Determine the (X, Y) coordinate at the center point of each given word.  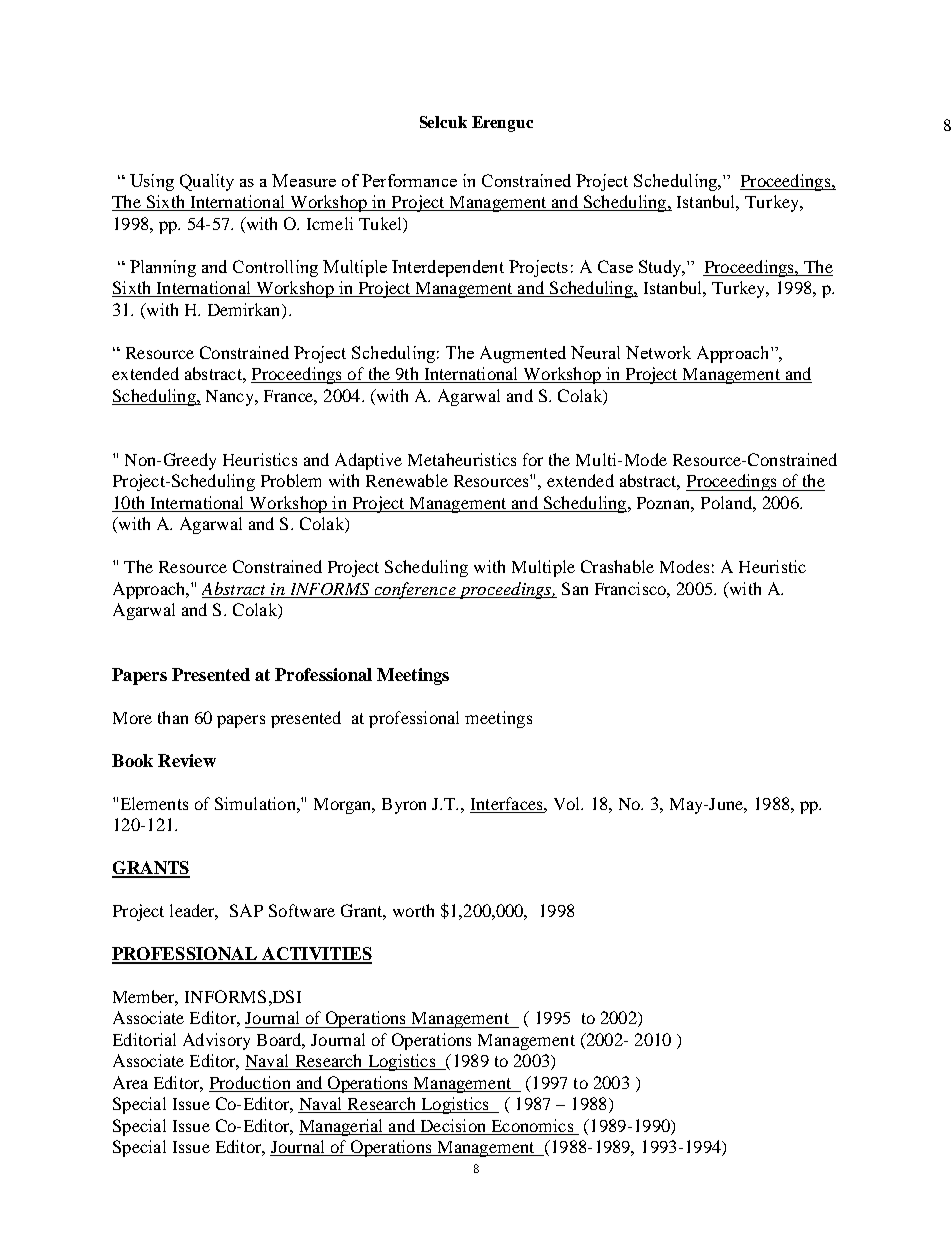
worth (413, 910)
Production (251, 1084)
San (575, 588)
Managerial (342, 1127)
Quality (207, 182)
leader (194, 912)
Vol (568, 803)
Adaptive (368, 461)
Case (615, 266)
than (173, 717)
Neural (595, 352)
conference (415, 590)
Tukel (381, 223)
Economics (532, 1127)
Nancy (231, 398)
